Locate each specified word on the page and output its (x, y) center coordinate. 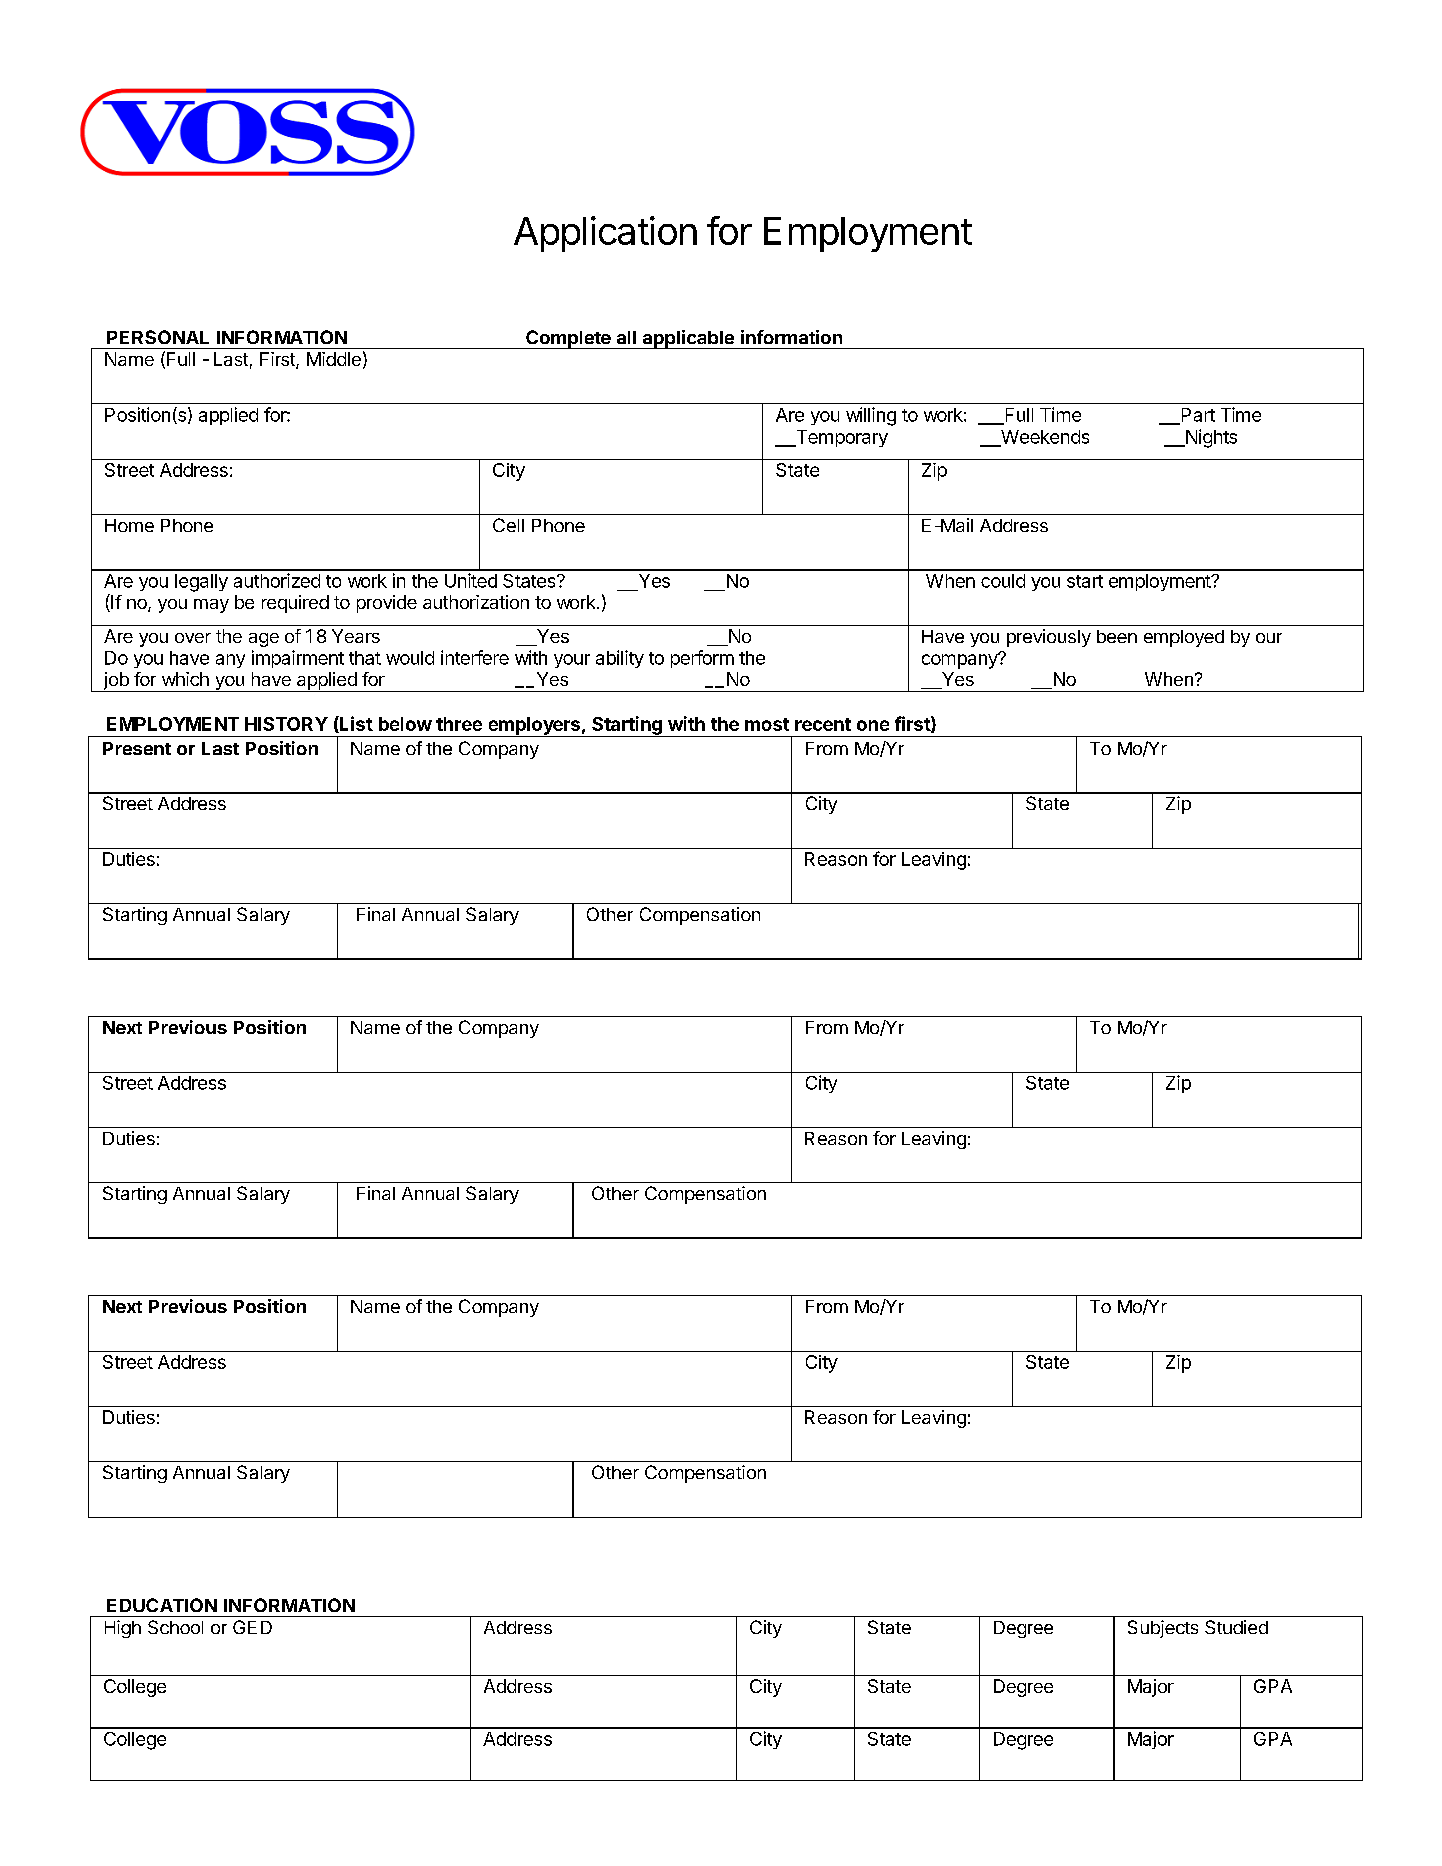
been (1117, 636)
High (123, 1629)
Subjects (1163, 1629)
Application (605, 234)
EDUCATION (162, 1605)
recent (823, 724)
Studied (1236, 1627)
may (211, 606)
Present (137, 748)
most (767, 724)
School (175, 1627)
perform (702, 659)
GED (252, 1627)
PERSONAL (158, 337)
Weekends (1044, 438)
